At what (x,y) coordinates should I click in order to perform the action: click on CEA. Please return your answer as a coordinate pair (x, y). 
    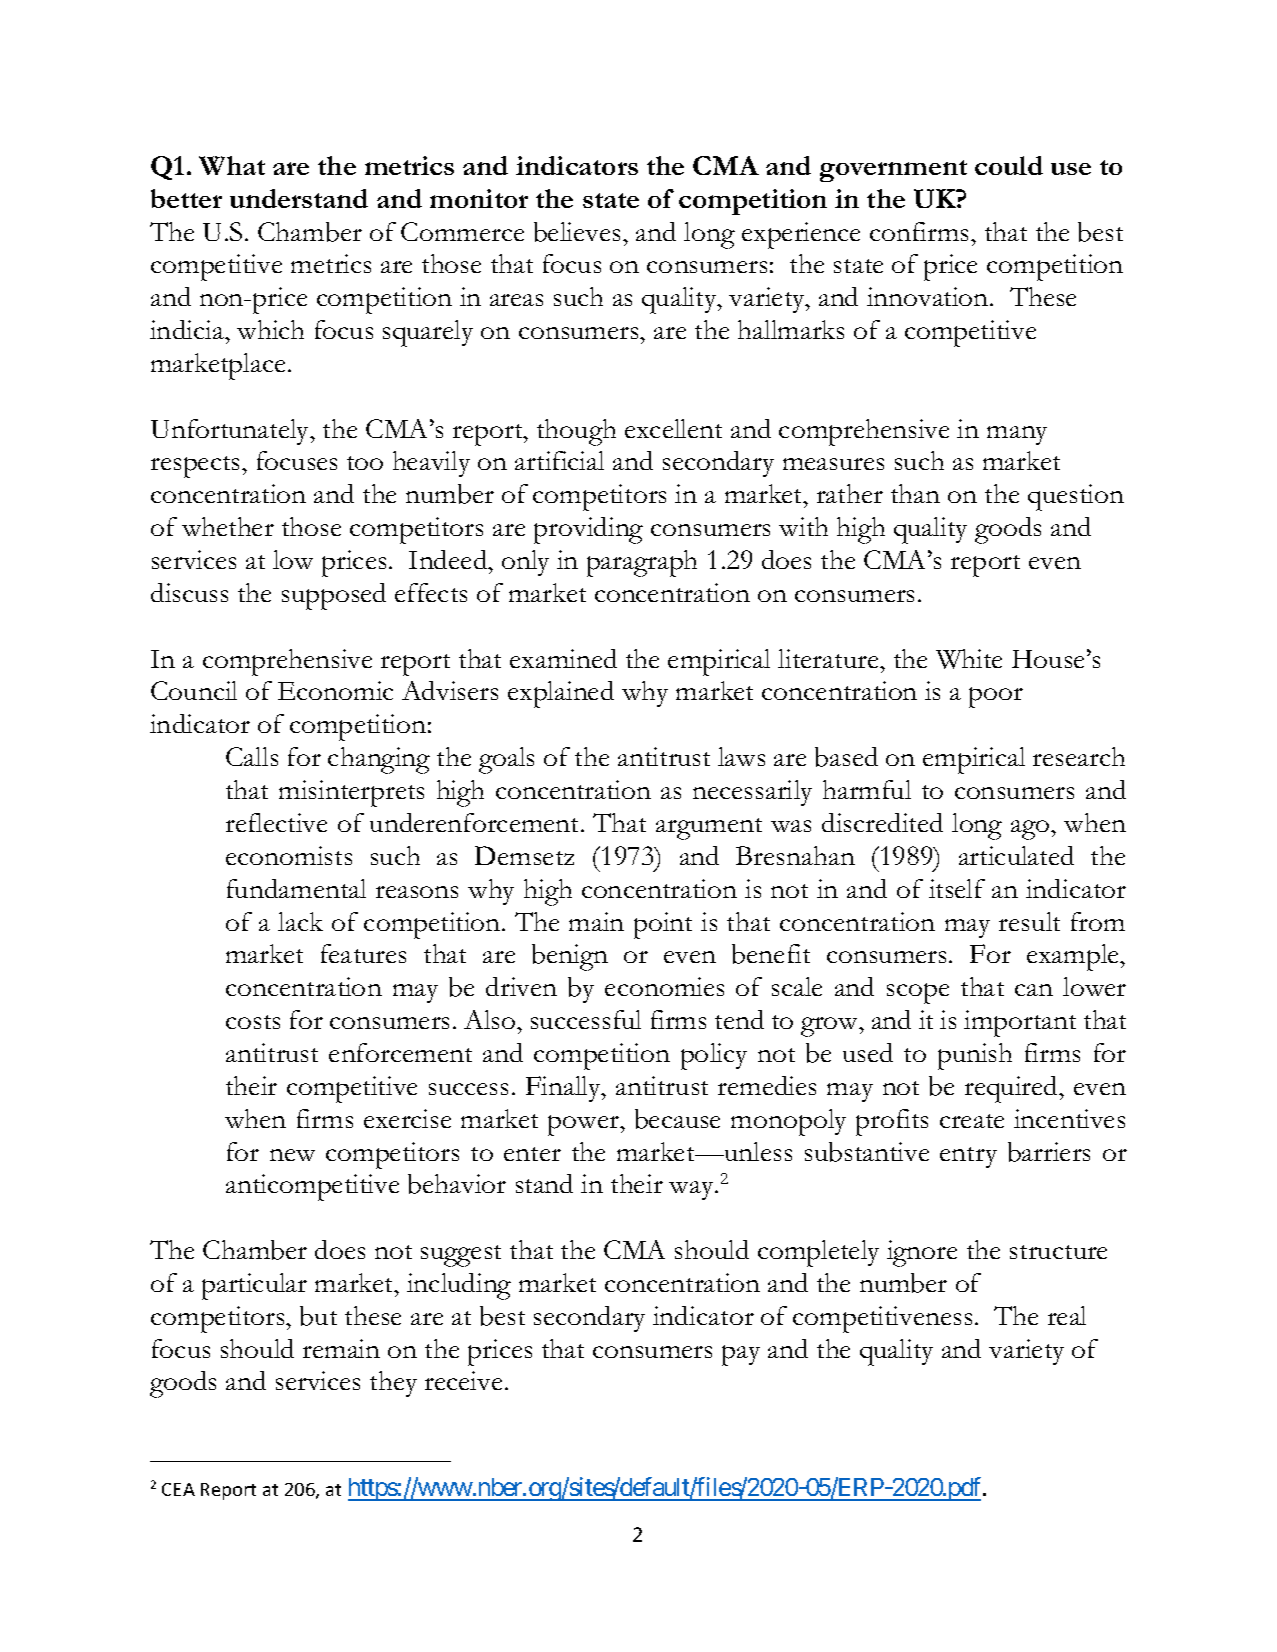
    Looking at the image, I should click on (178, 1489).
